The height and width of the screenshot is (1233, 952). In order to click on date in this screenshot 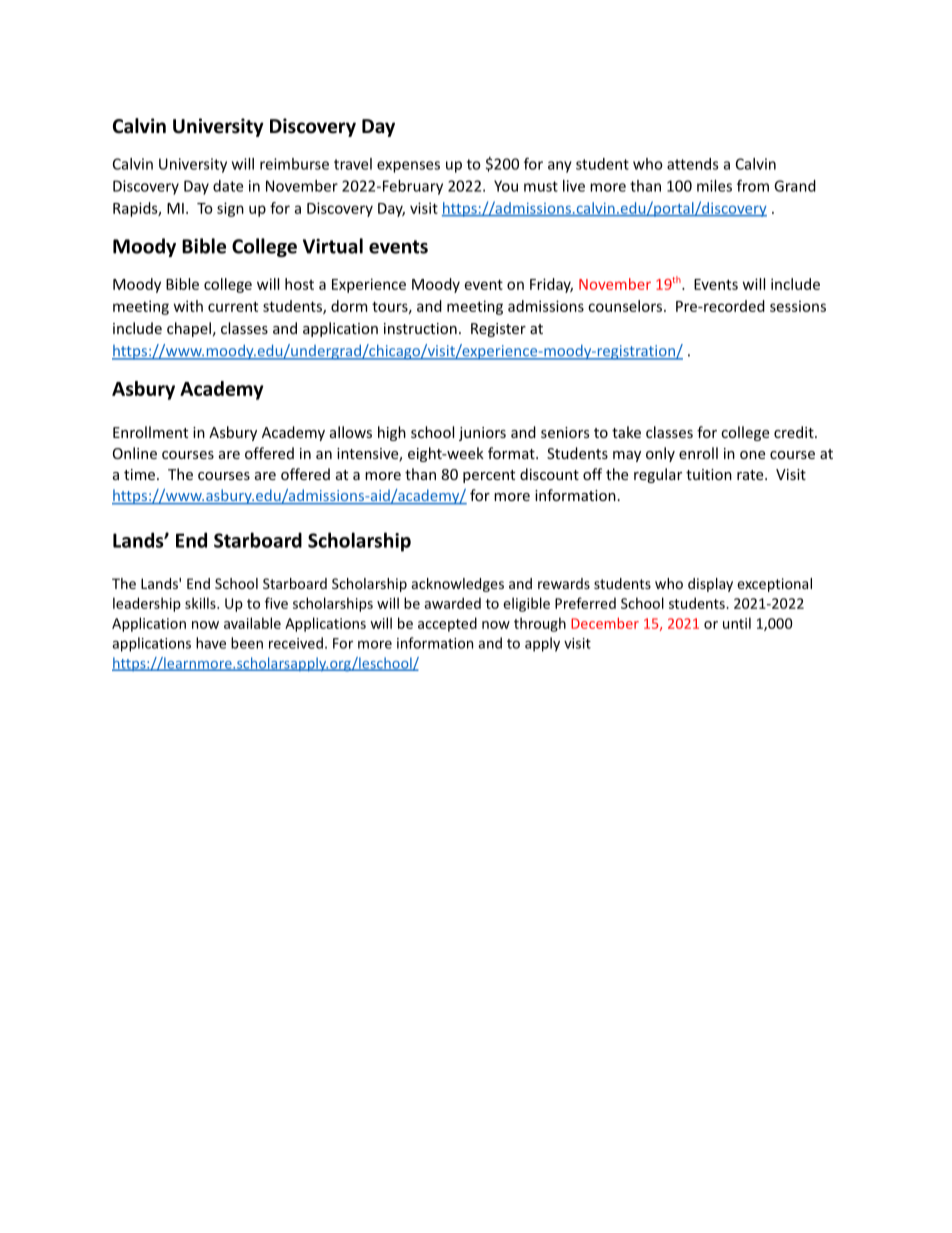, I will do `click(228, 186)`.
